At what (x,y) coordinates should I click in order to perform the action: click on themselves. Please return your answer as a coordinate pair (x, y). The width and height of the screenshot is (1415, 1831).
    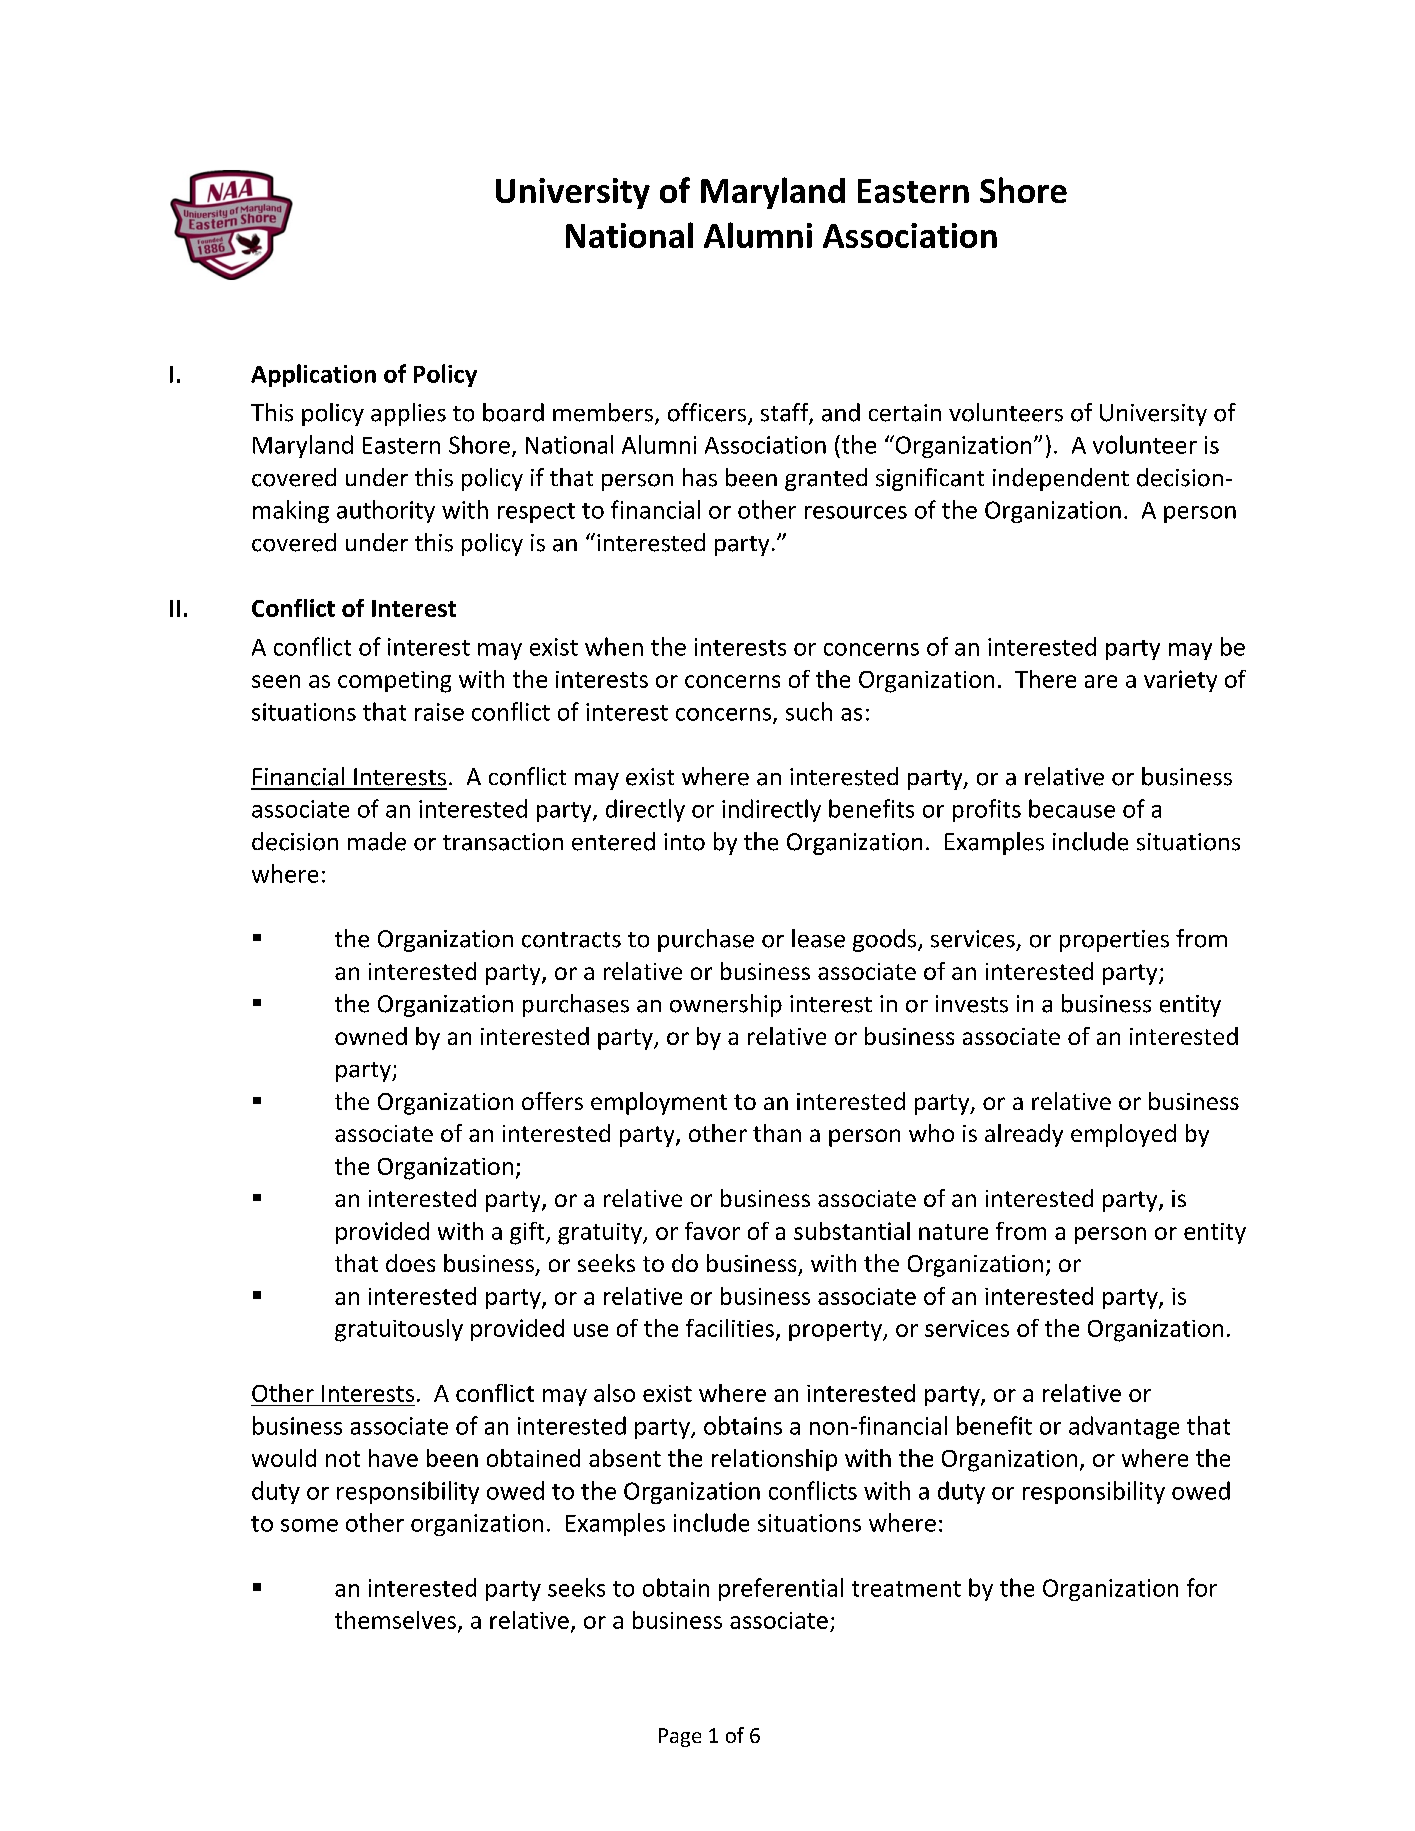
    Looking at the image, I should click on (395, 1620).
